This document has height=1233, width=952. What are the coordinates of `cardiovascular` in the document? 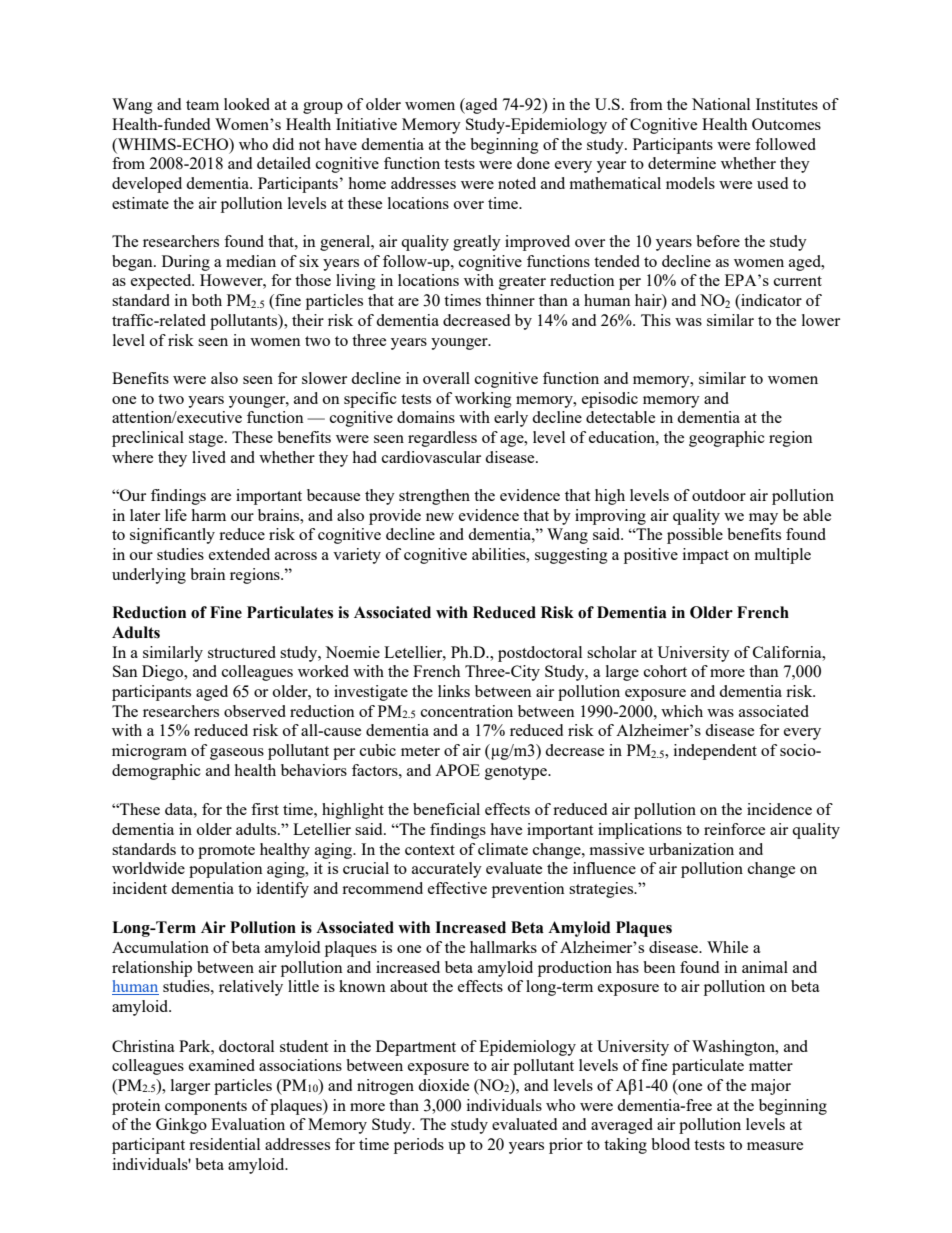 It's located at (431, 457).
